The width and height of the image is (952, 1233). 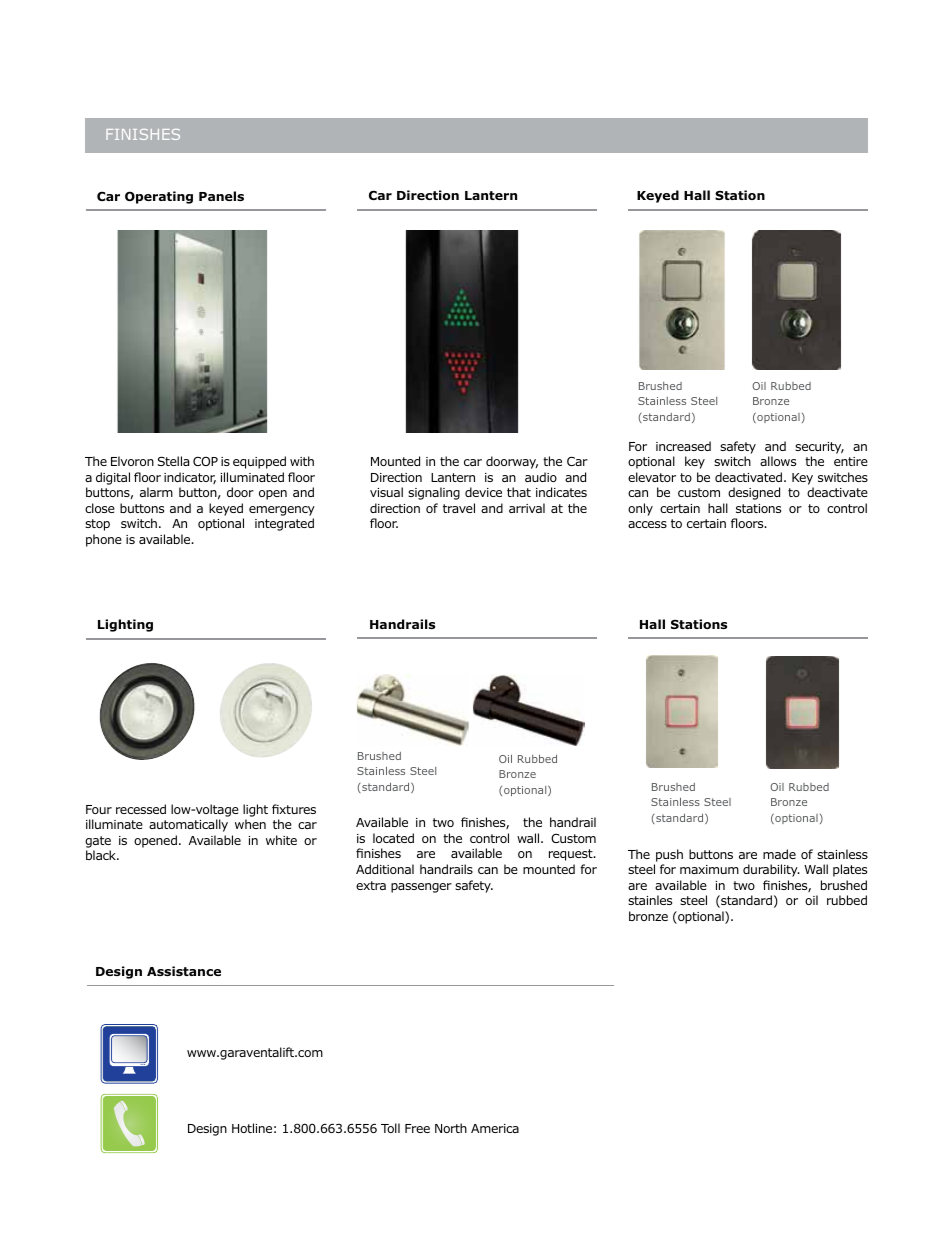 I want to click on Toll, so click(x=390, y=1128).
